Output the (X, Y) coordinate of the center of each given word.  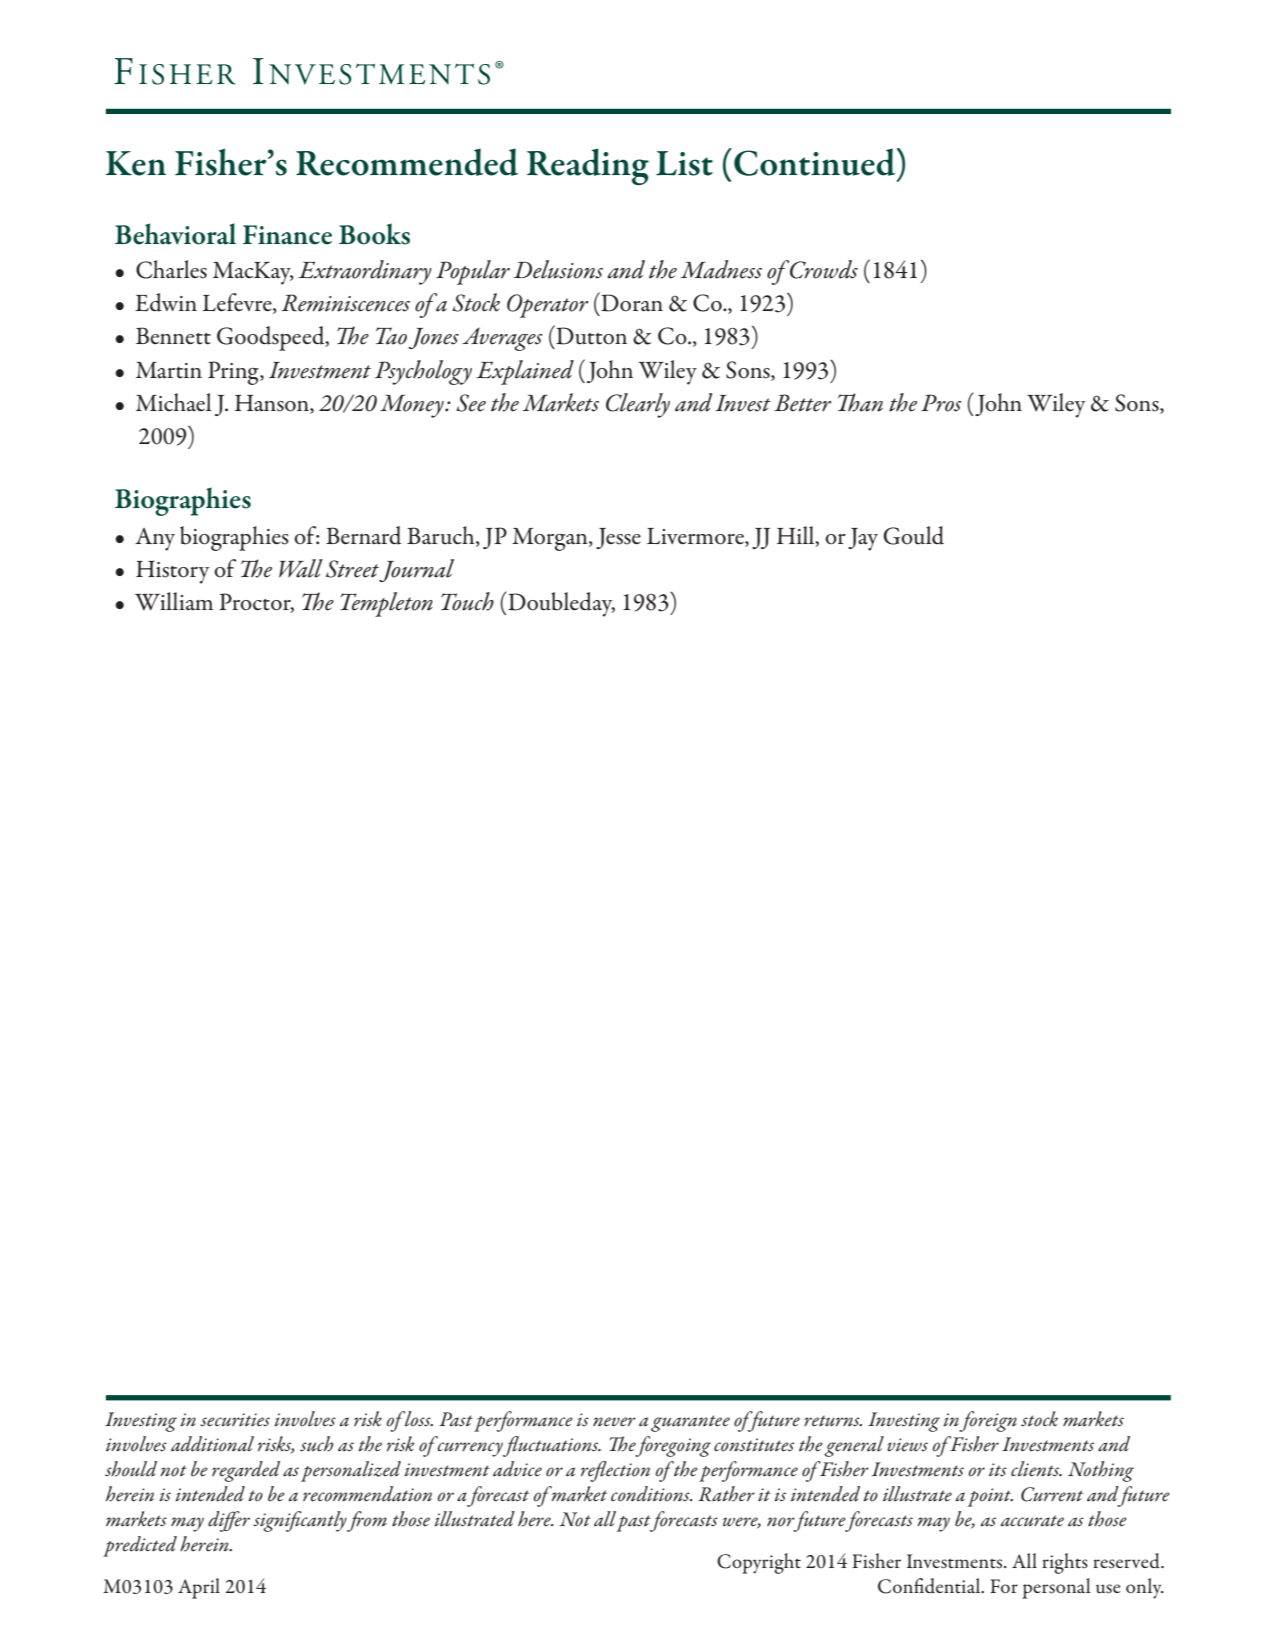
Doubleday (560, 604)
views (907, 1445)
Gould (913, 535)
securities (235, 1420)
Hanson (273, 404)
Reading (588, 166)
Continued (816, 162)
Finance (287, 235)
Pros (941, 403)
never (614, 1422)
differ (229, 1521)
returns (833, 1421)
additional (212, 1444)
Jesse (618, 538)
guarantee (690, 1423)
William (174, 601)
